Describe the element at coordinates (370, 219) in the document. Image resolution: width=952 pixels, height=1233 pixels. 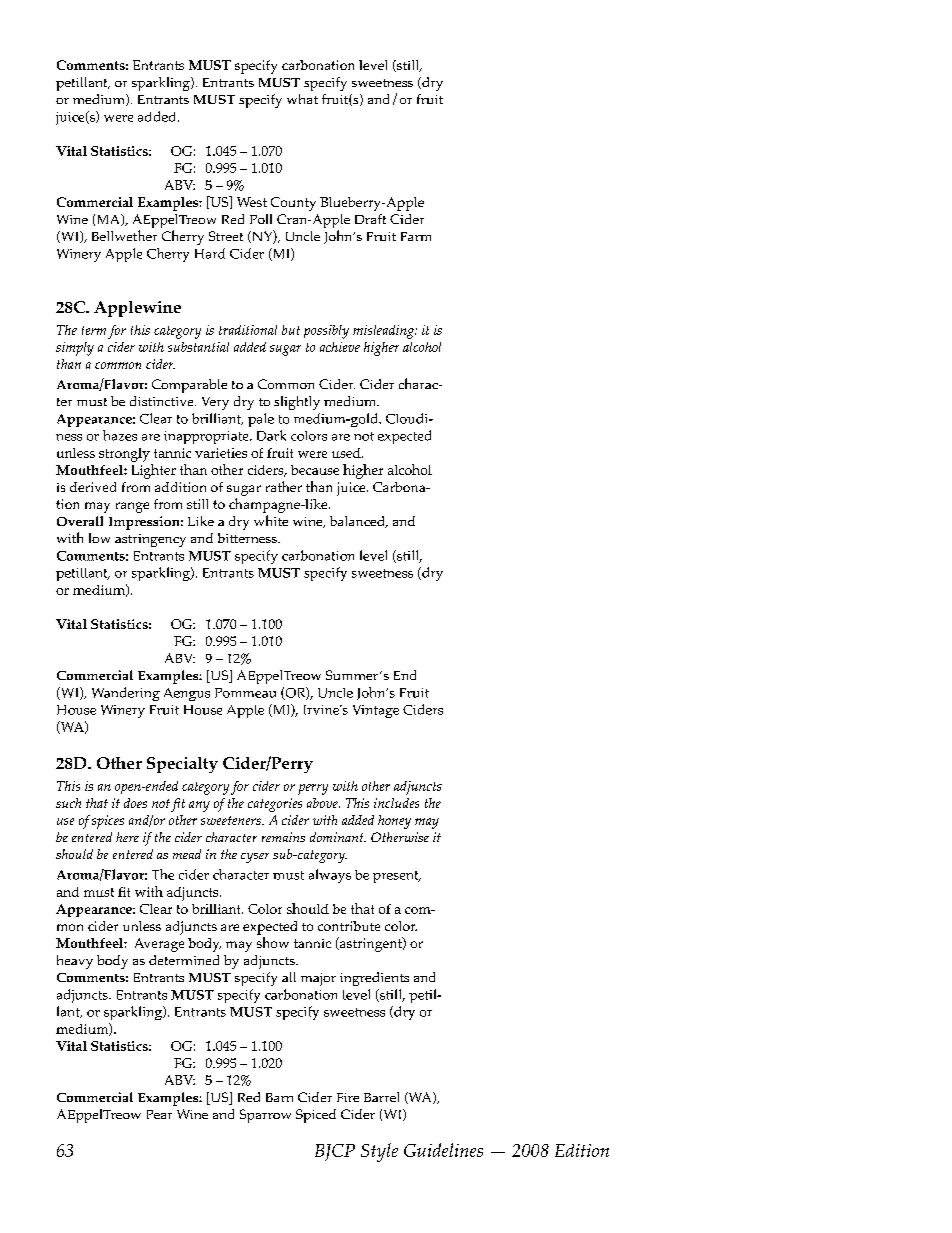
I see `Draft` at that location.
